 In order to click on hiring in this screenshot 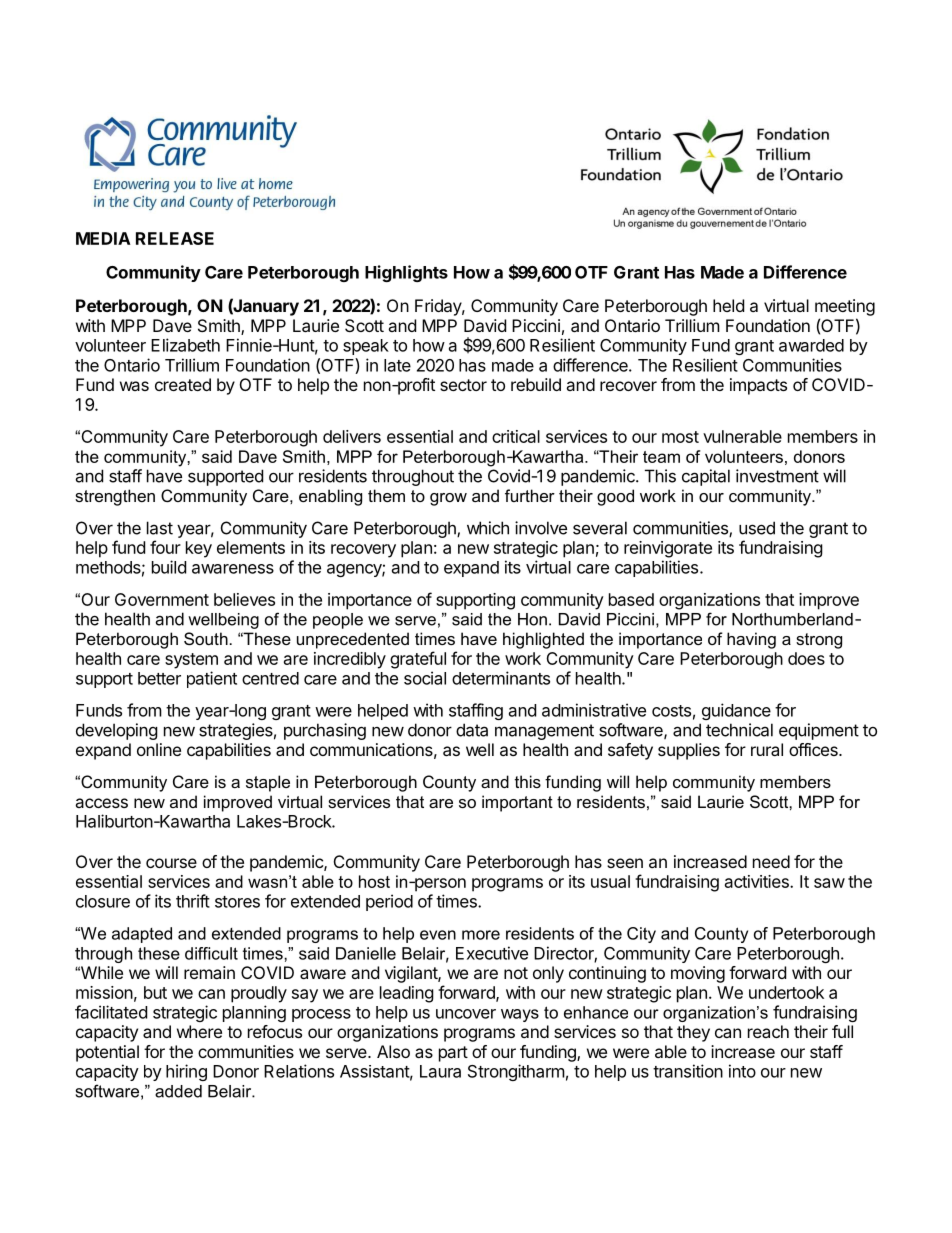, I will do `click(186, 1072)`.
